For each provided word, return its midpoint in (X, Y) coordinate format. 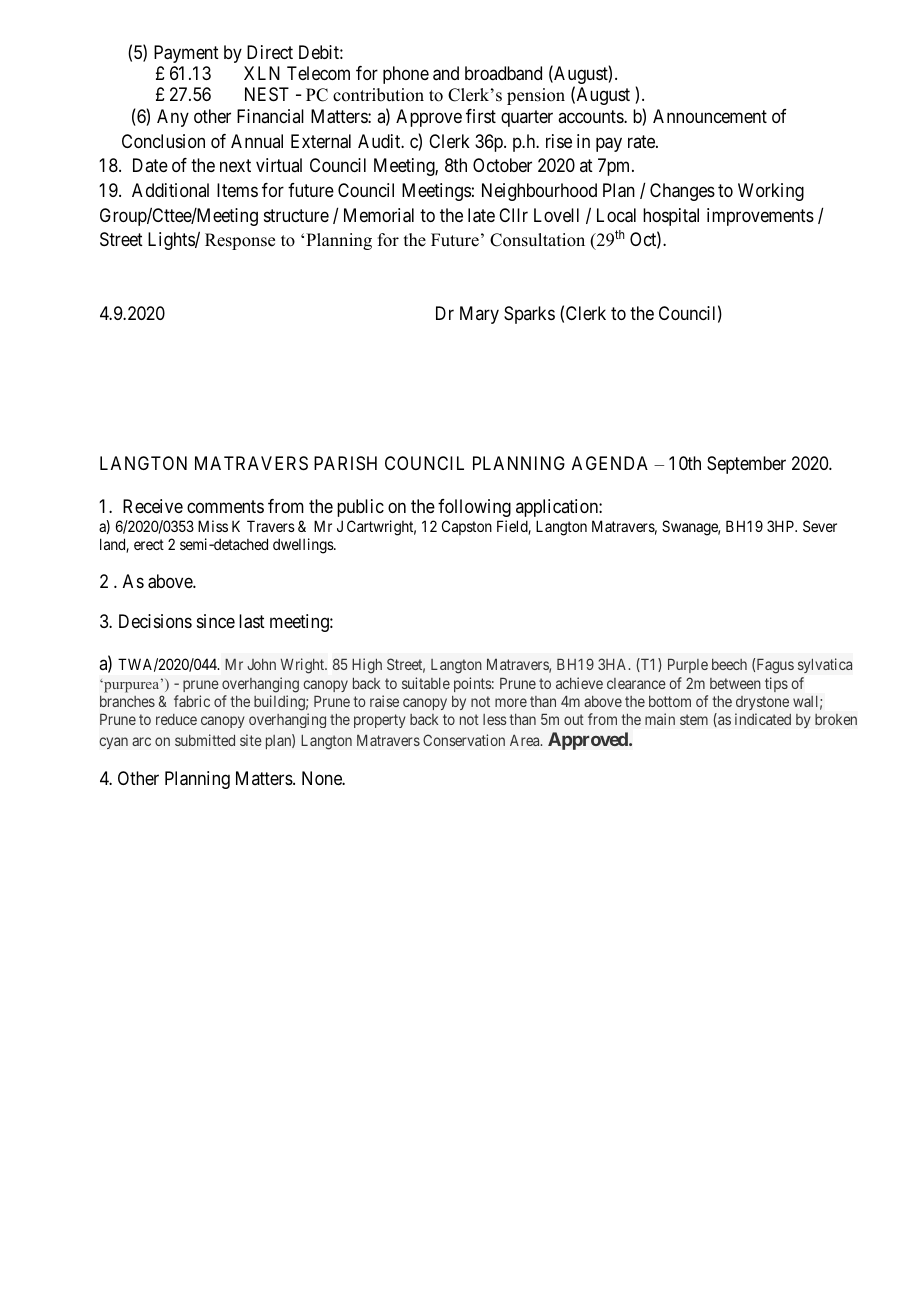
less (495, 719)
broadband (503, 73)
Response (240, 241)
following (474, 508)
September (746, 465)
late (481, 215)
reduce (176, 719)
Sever (820, 526)
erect (149, 544)
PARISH (345, 463)
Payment (186, 54)
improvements (760, 217)
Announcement (710, 116)
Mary (479, 315)
